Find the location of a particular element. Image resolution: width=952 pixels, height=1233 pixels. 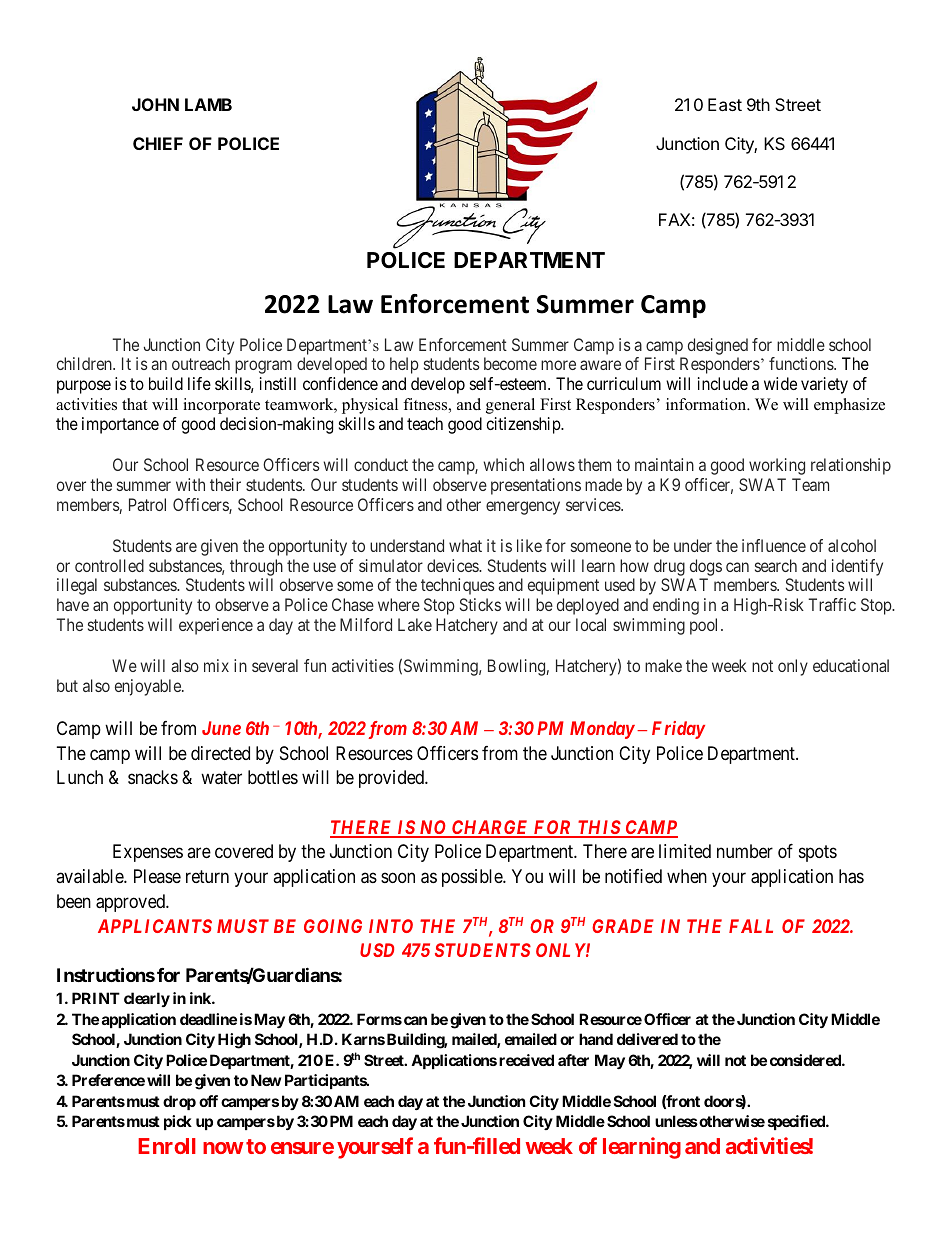

LAMB is located at coordinates (208, 104).
